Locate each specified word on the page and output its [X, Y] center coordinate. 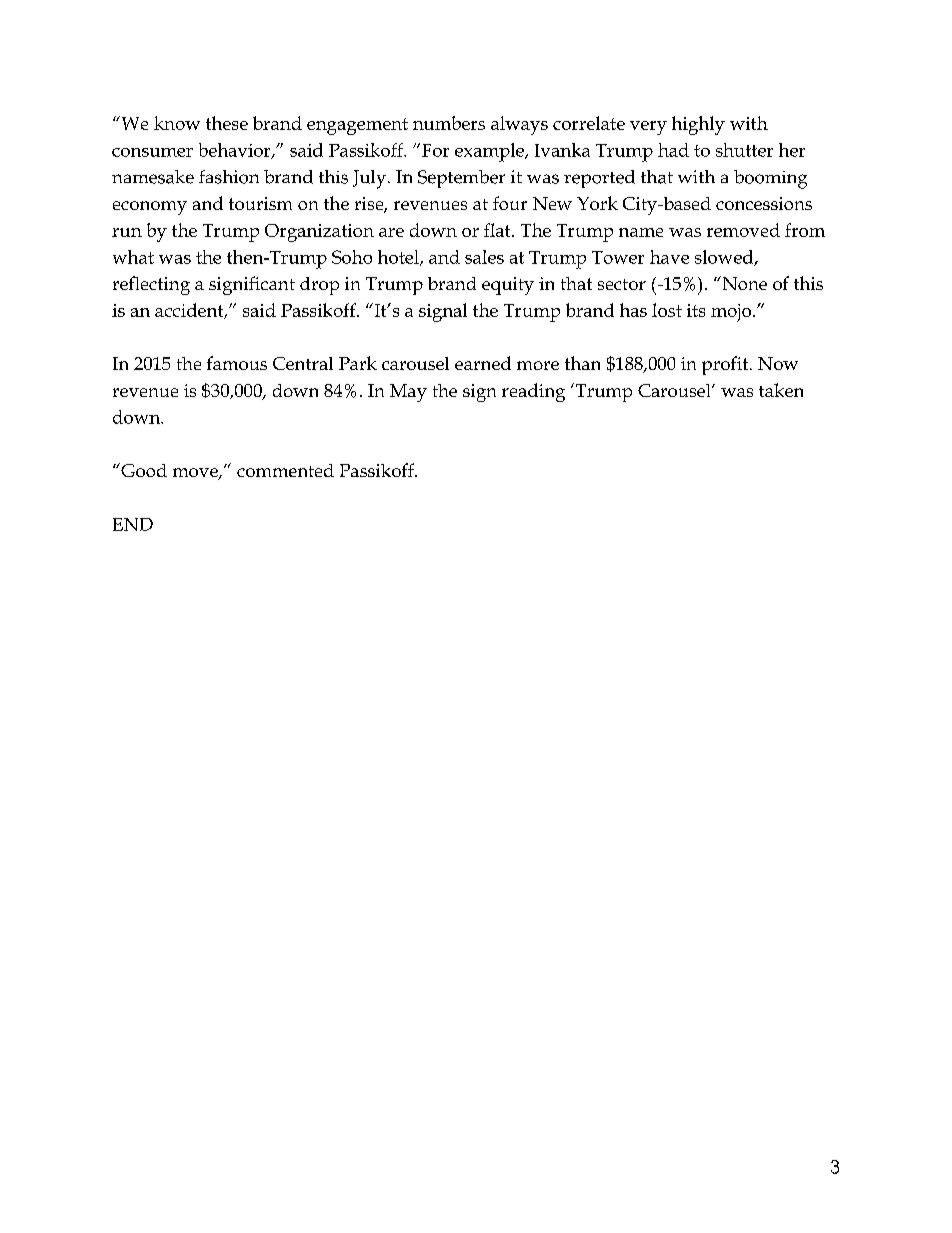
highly [698, 125]
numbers [449, 123]
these [227, 123]
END [133, 524]
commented [285, 470]
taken [781, 390]
